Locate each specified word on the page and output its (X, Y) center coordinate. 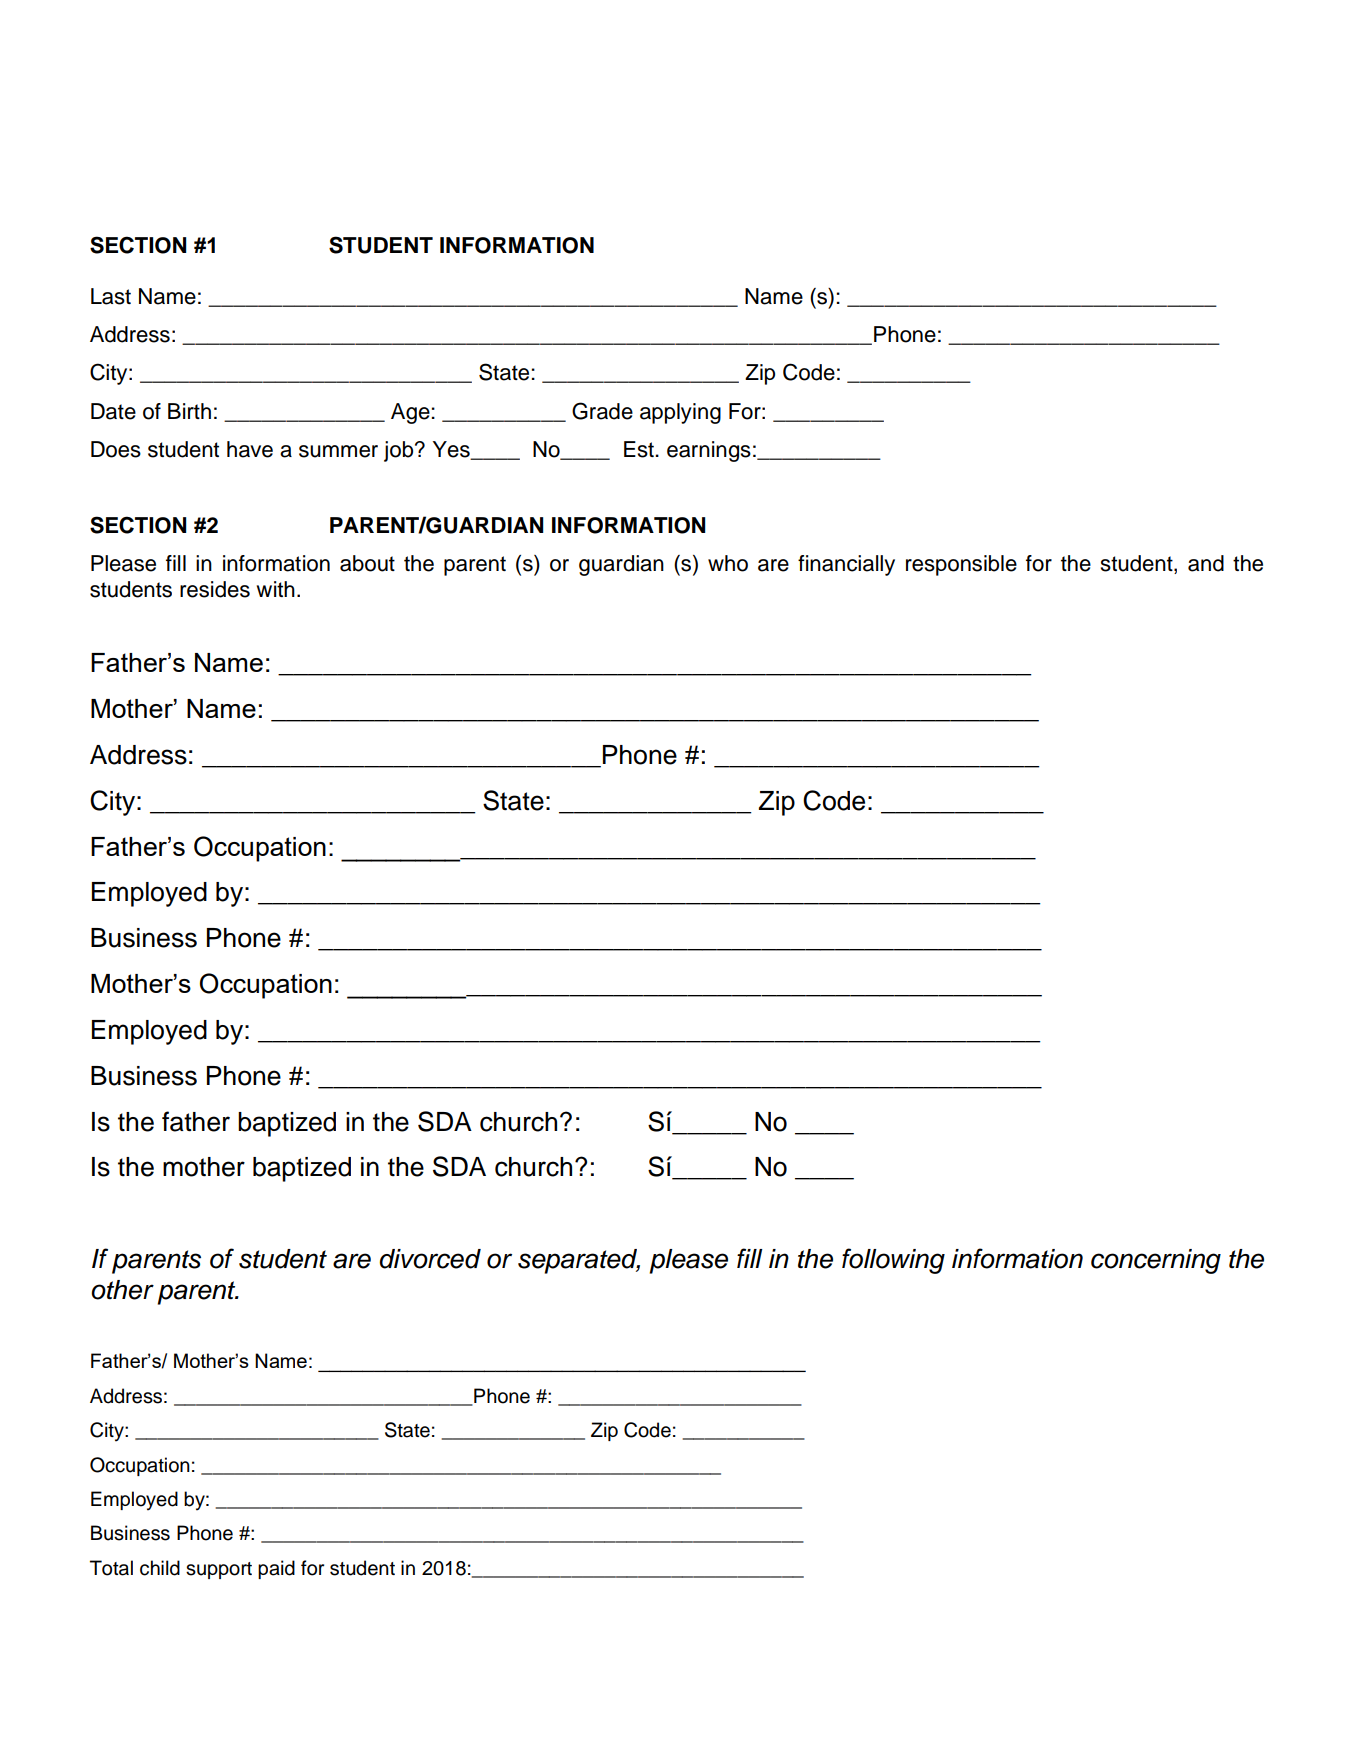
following (893, 1261)
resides (215, 589)
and (1206, 563)
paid (276, 1569)
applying (680, 413)
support (219, 1570)
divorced (430, 1259)
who (728, 563)
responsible (961, 565)
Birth (189, 411)
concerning (1156, 1261)
